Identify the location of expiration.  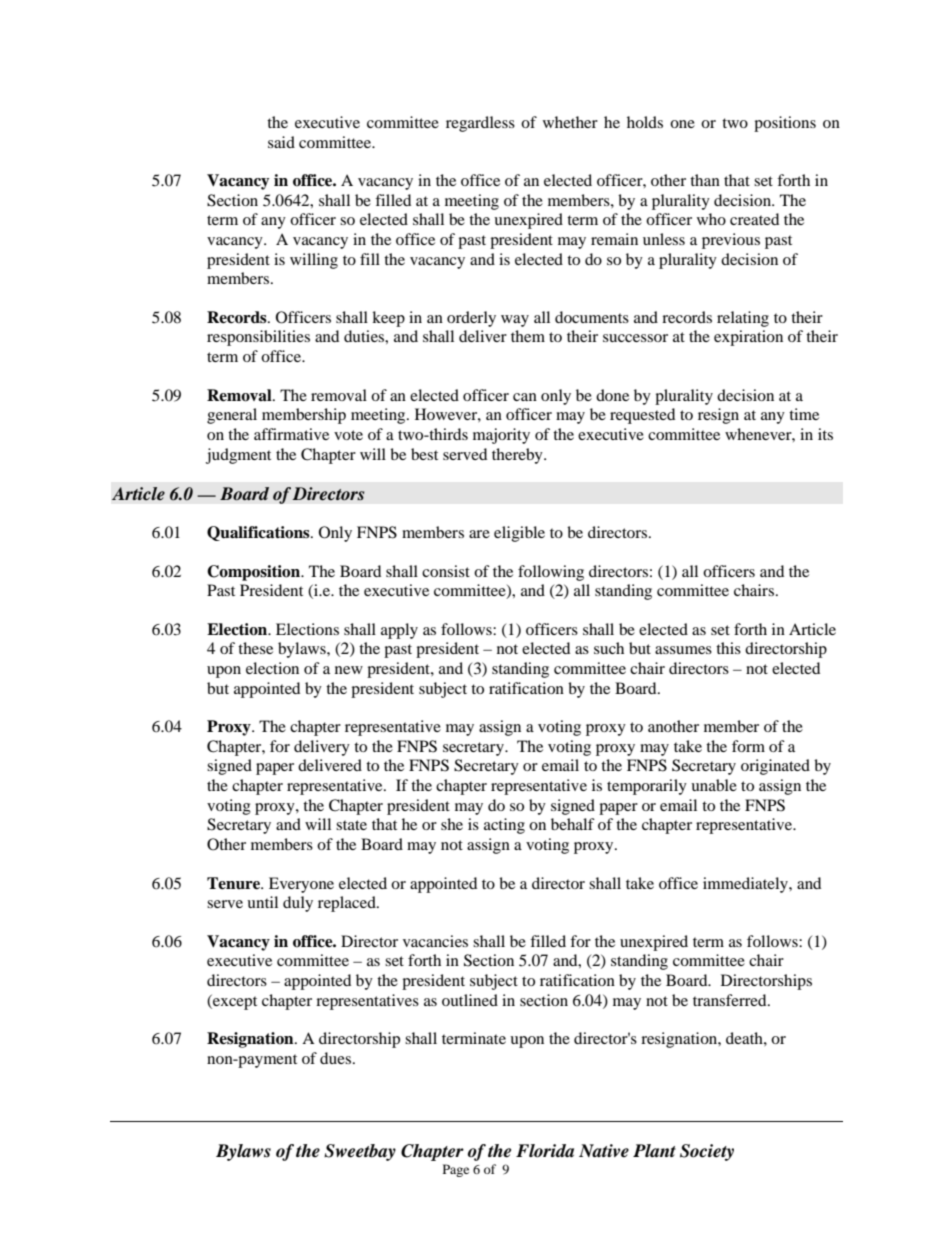
(748, 338).
